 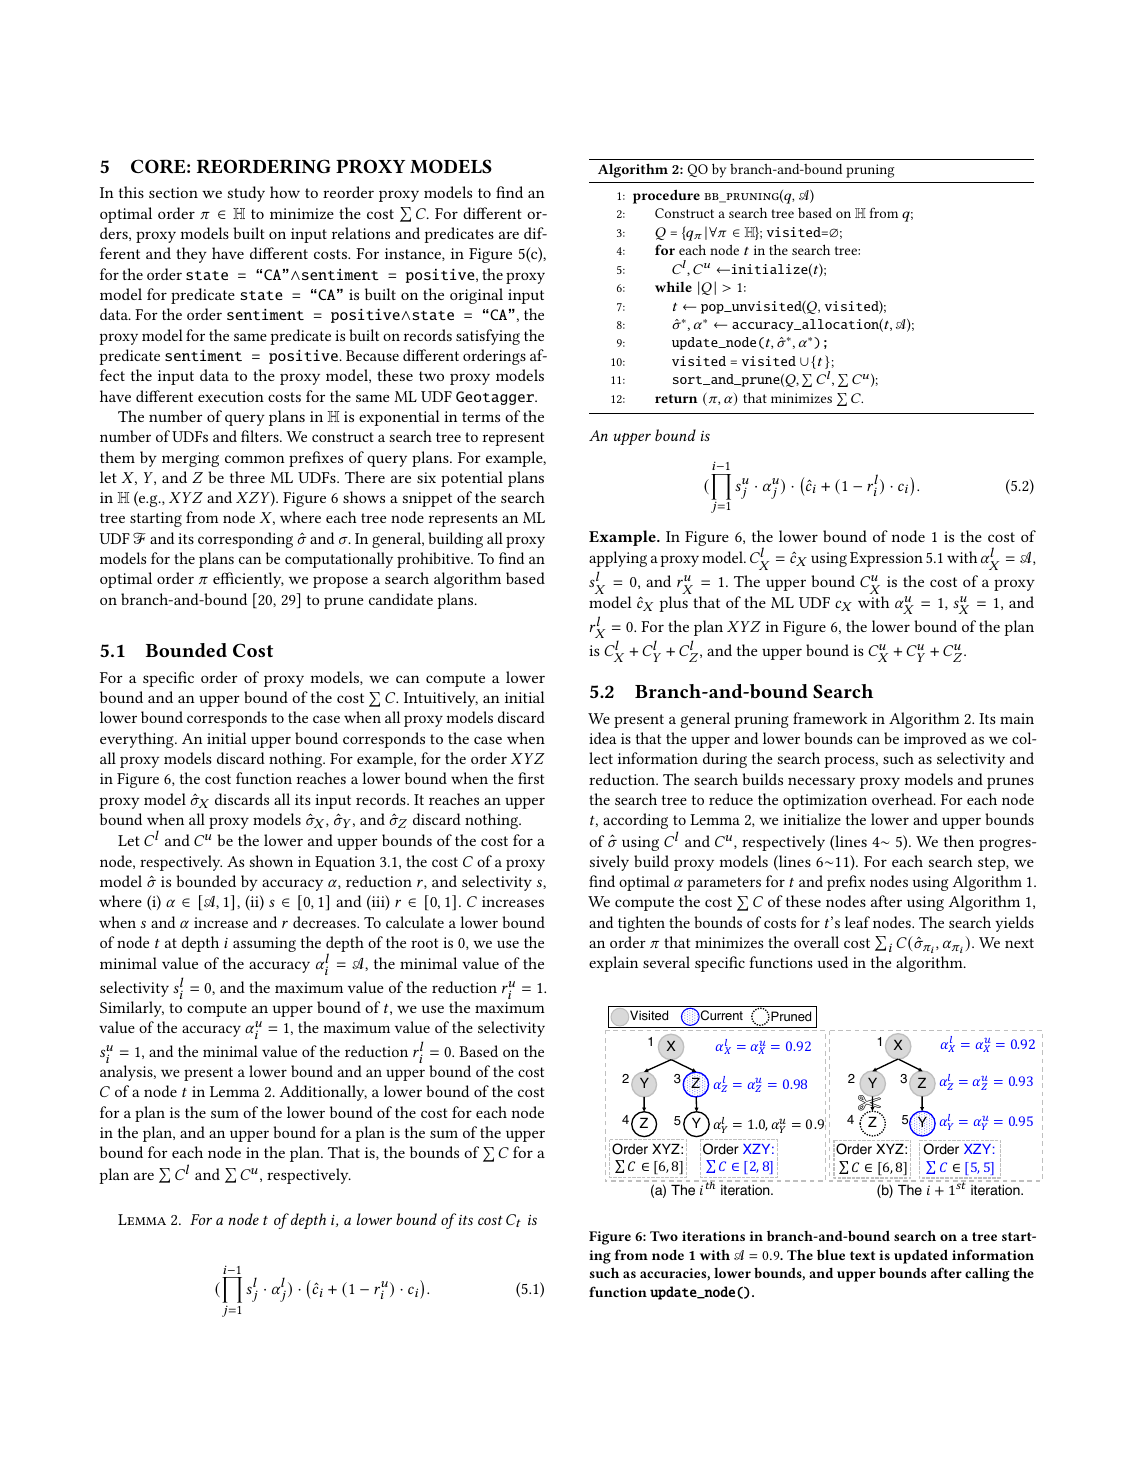 I want to click on study, so click(x=246, y=194).
